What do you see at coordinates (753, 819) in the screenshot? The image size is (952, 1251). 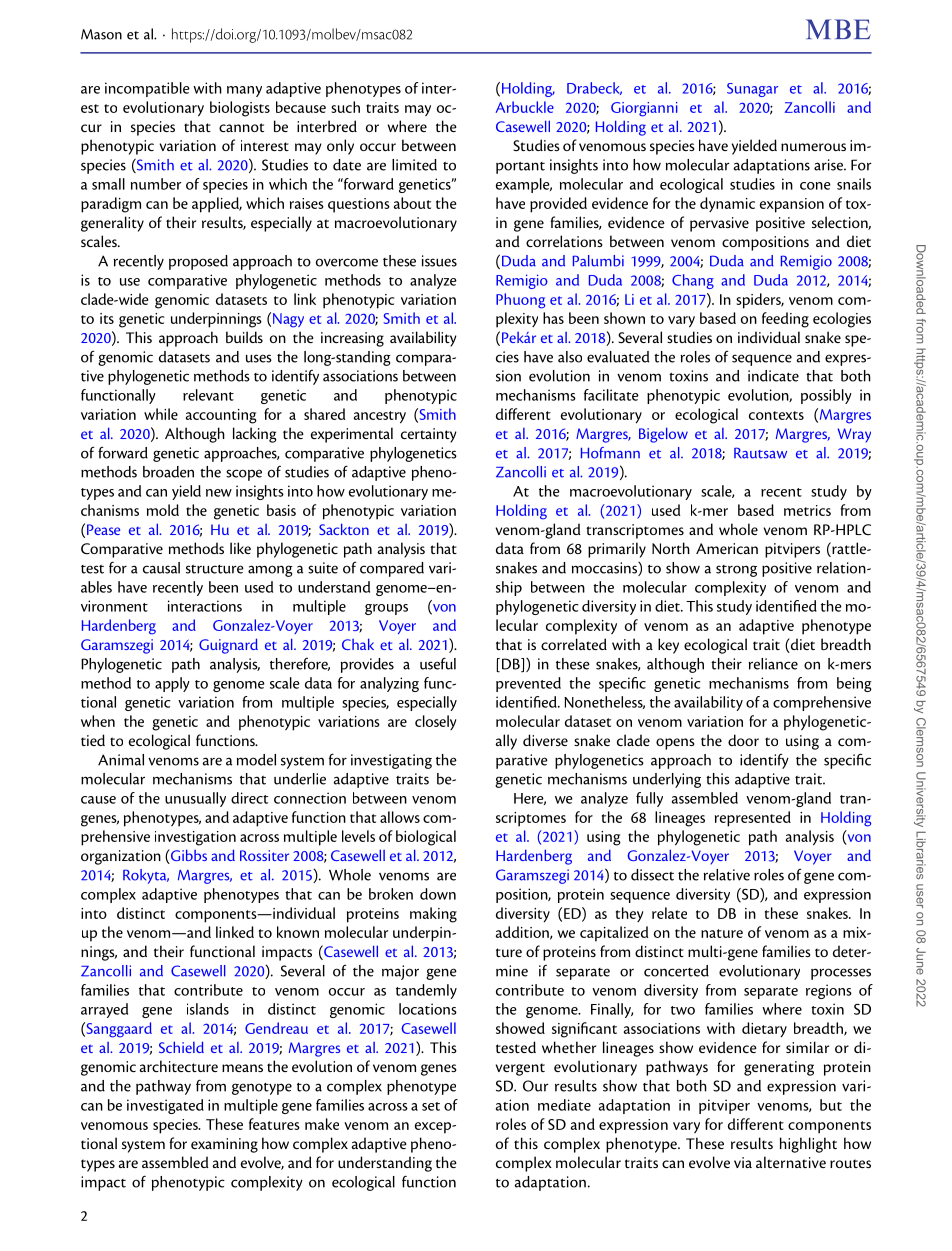 I see `represented` at bounding box center [753, 819].
